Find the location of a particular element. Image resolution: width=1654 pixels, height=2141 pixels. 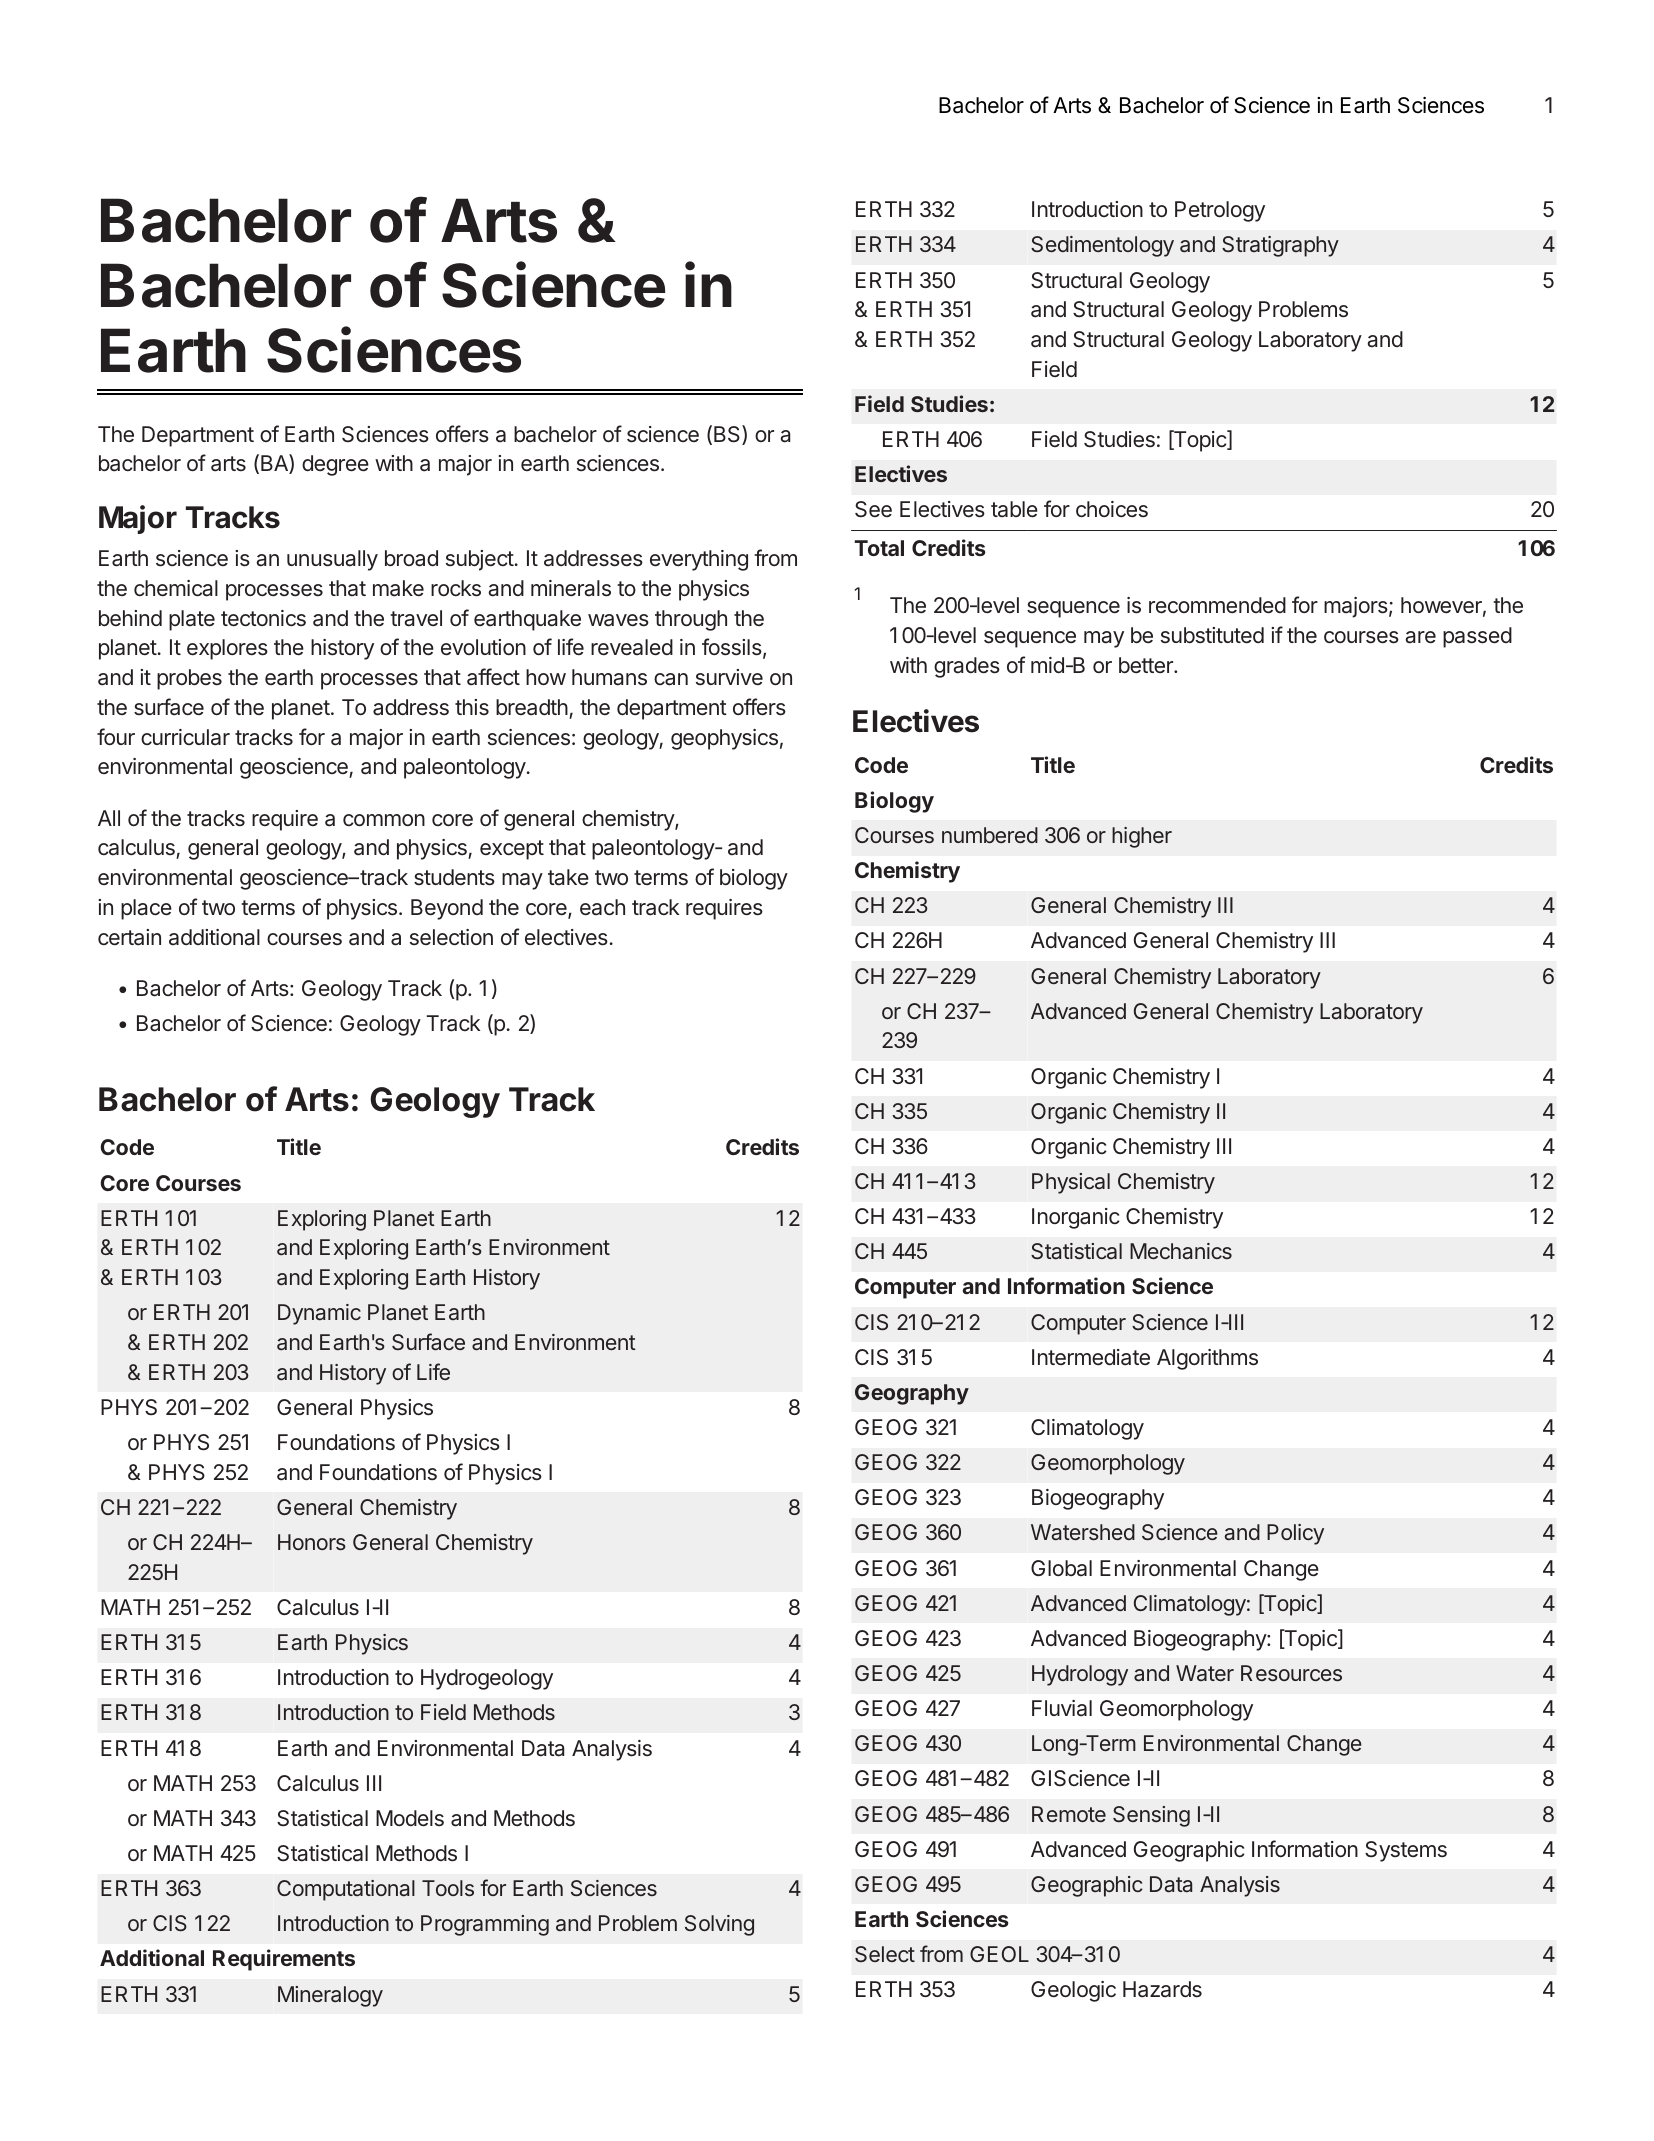

each is located at coordinates (602, 907).
